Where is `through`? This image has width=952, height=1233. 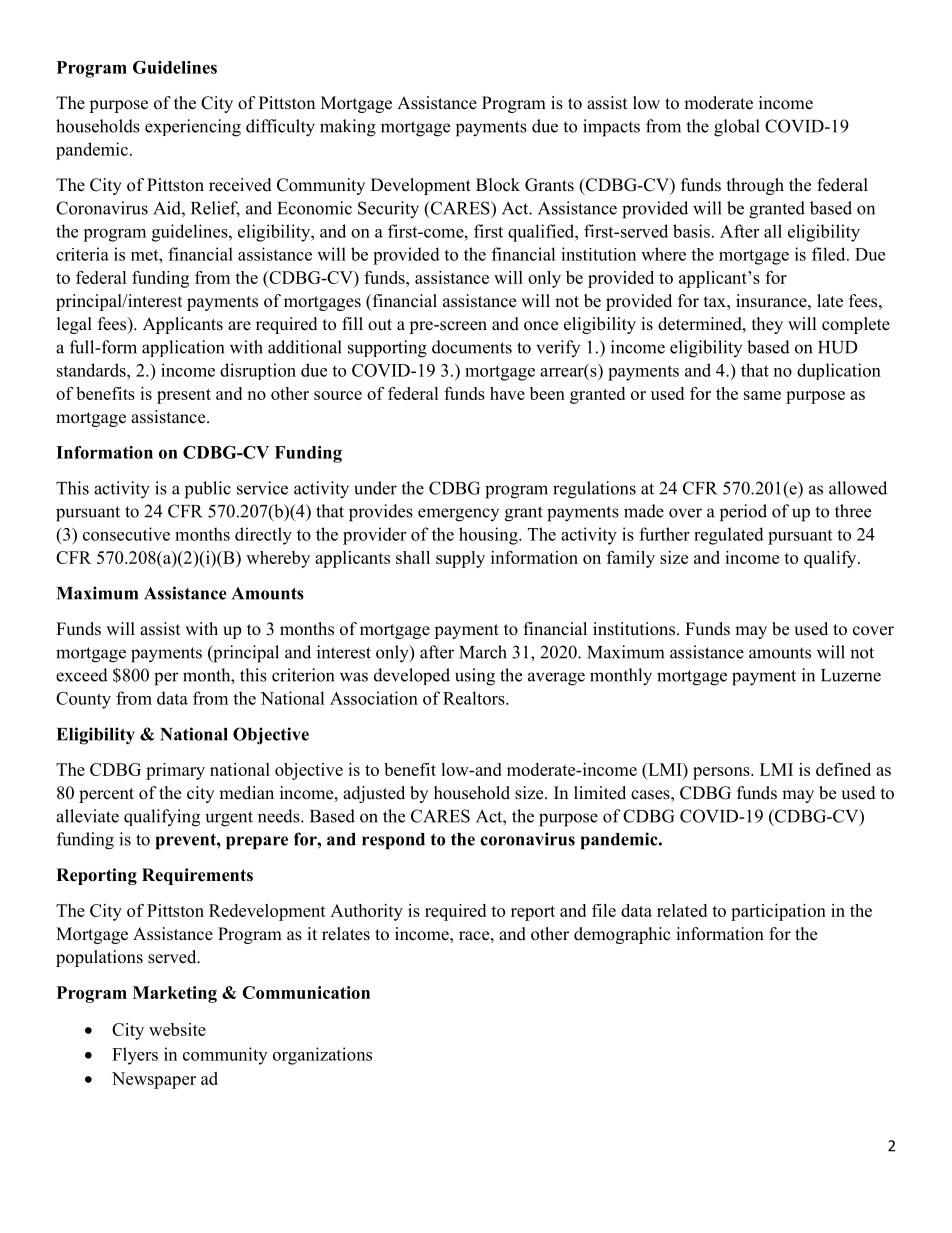 through is located at coordinates (755, 186).
